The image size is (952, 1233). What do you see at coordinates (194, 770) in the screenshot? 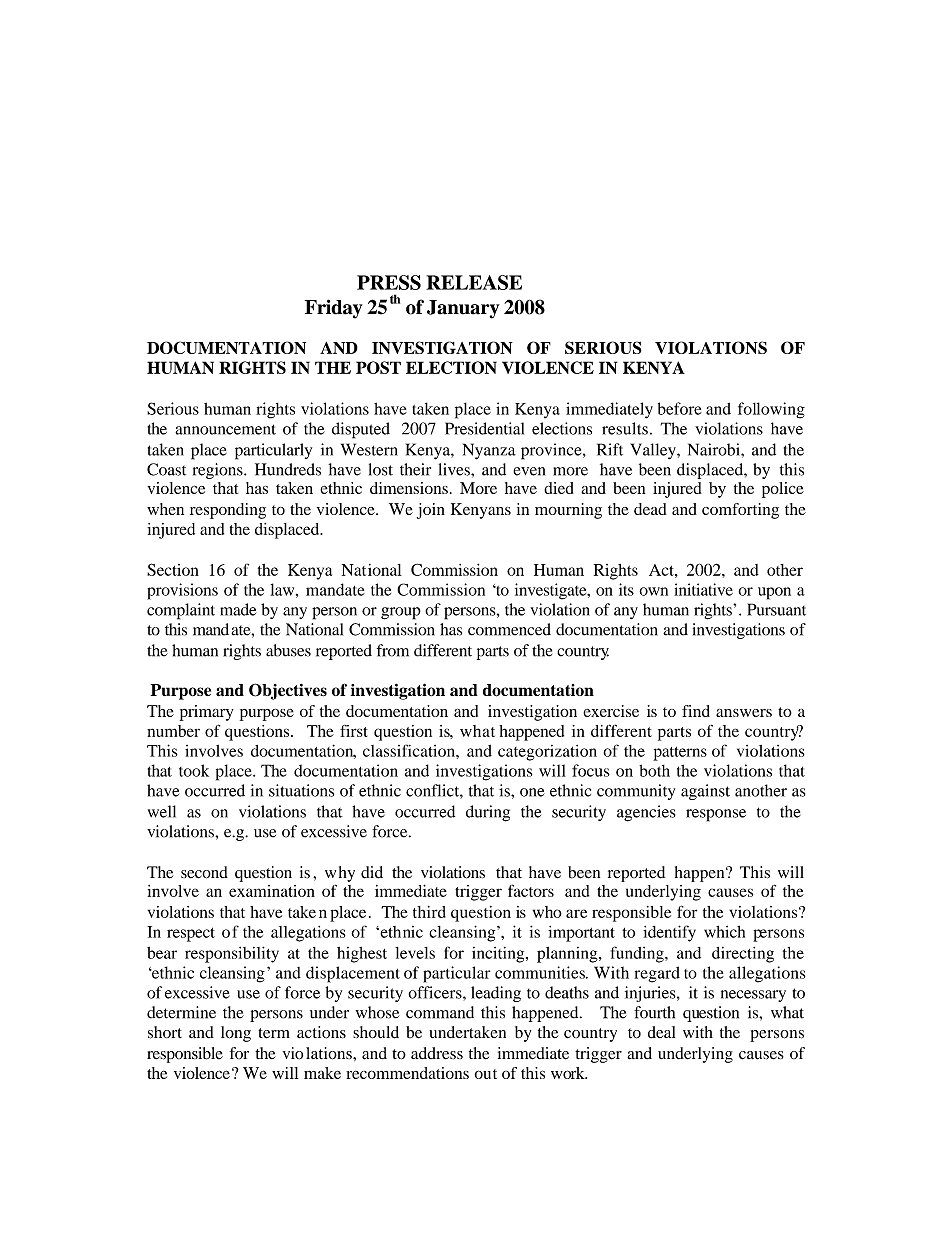
I see `took` at bounding box center [194, 770].
